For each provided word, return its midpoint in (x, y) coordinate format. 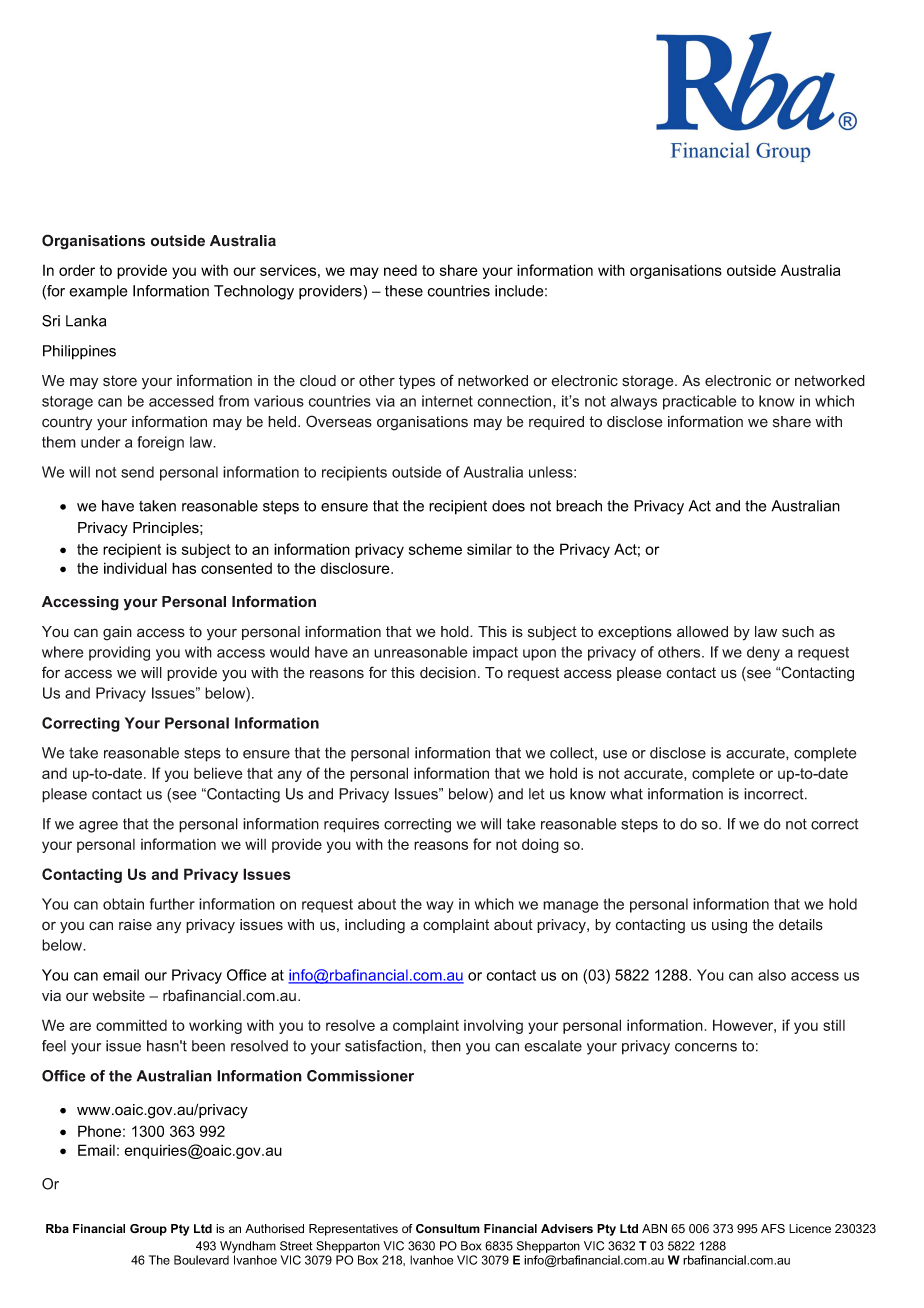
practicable (699, 402)
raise (135, 925)
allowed (702, 632)
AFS (773, 1228)
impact (495, 653)
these (404, 291)
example (98, 292)
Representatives (353, 1230)
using (729, 926)
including (375, 926)
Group (148, 1230)
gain (117, 633)
